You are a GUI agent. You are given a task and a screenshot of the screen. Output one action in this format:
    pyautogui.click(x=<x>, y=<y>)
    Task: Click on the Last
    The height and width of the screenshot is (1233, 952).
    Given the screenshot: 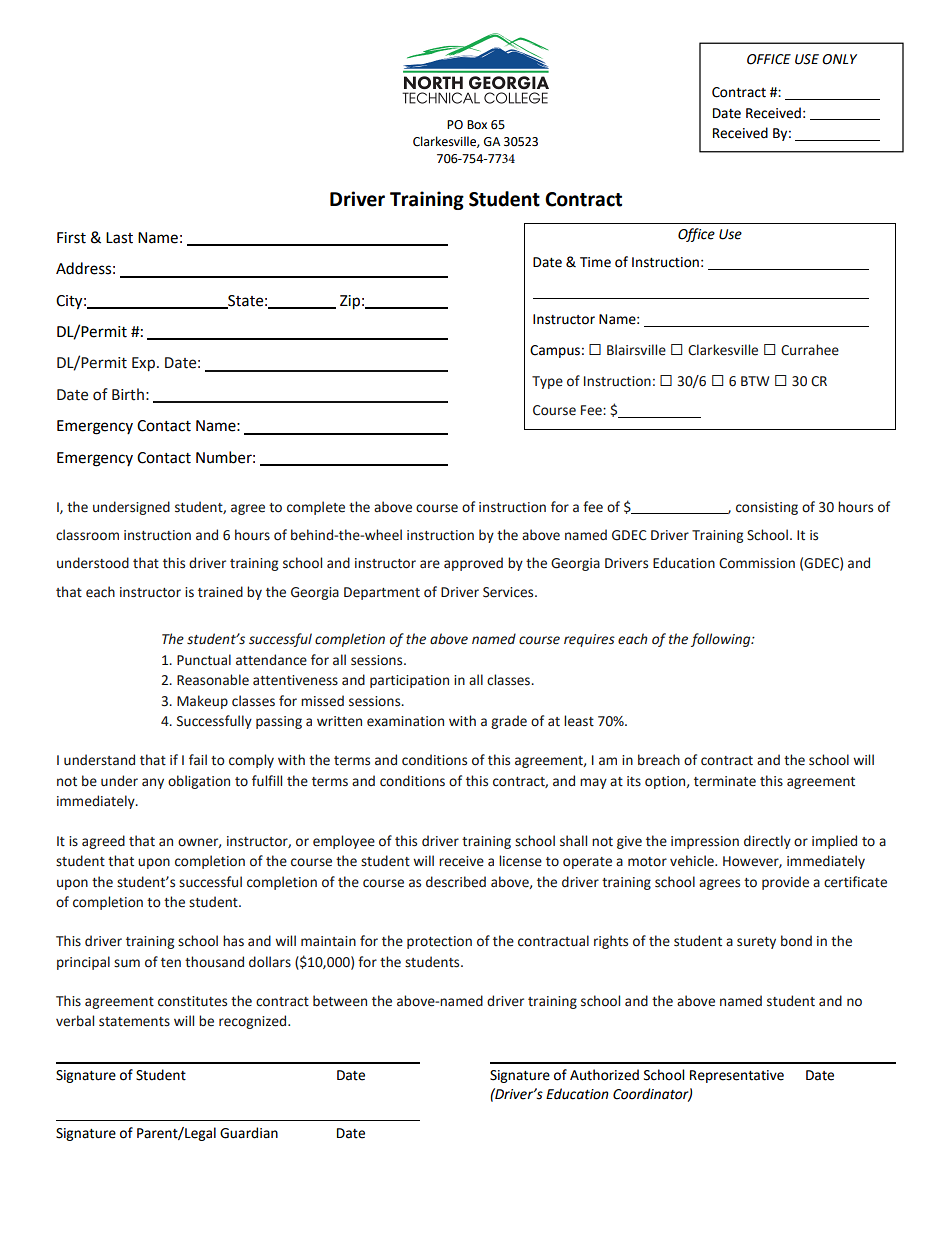 What is the action you would take?
    pyautogui.click(x=119, y=238)
